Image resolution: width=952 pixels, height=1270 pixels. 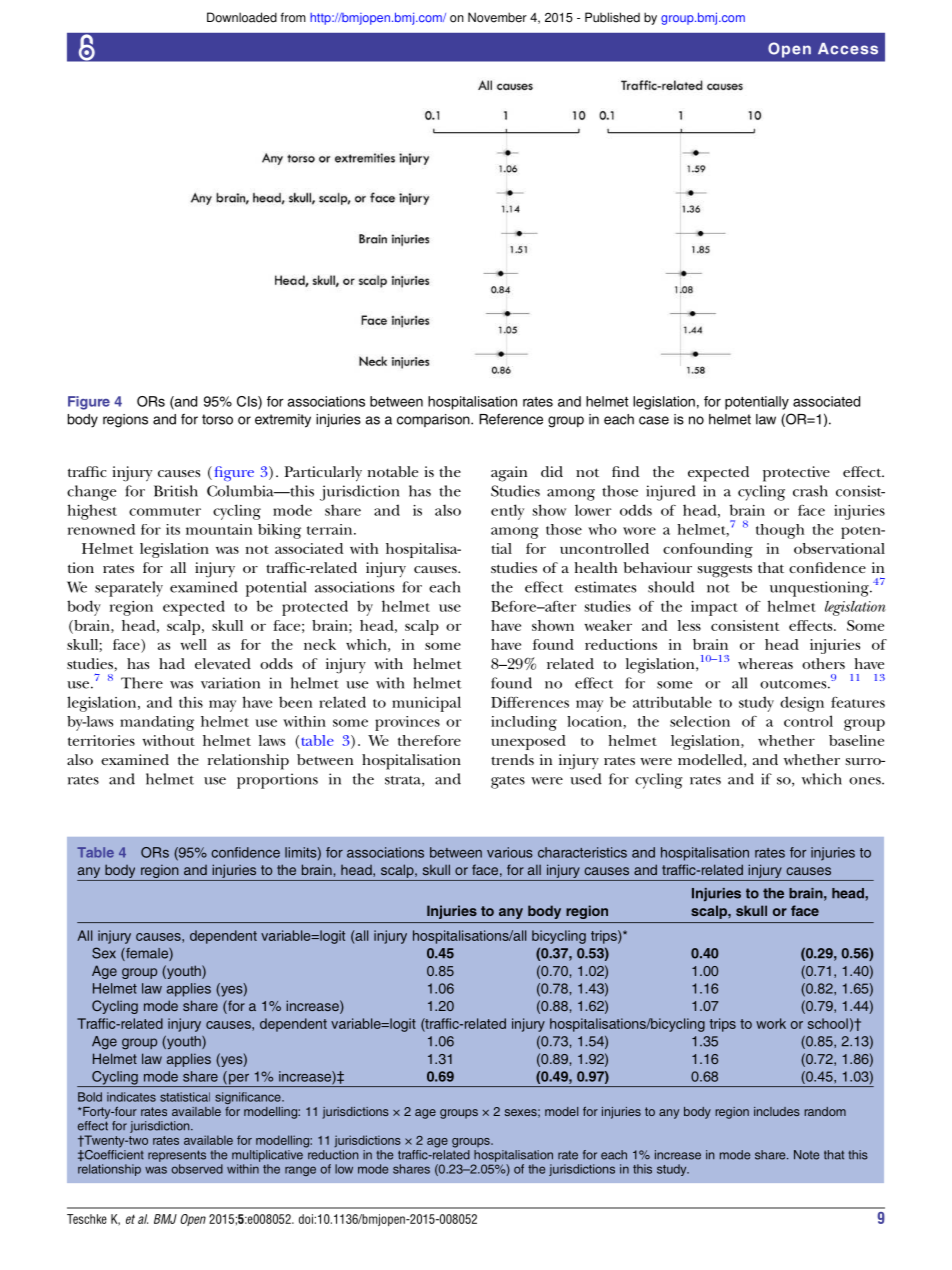 I want to click on Reference, so click(x=511, y=419).
